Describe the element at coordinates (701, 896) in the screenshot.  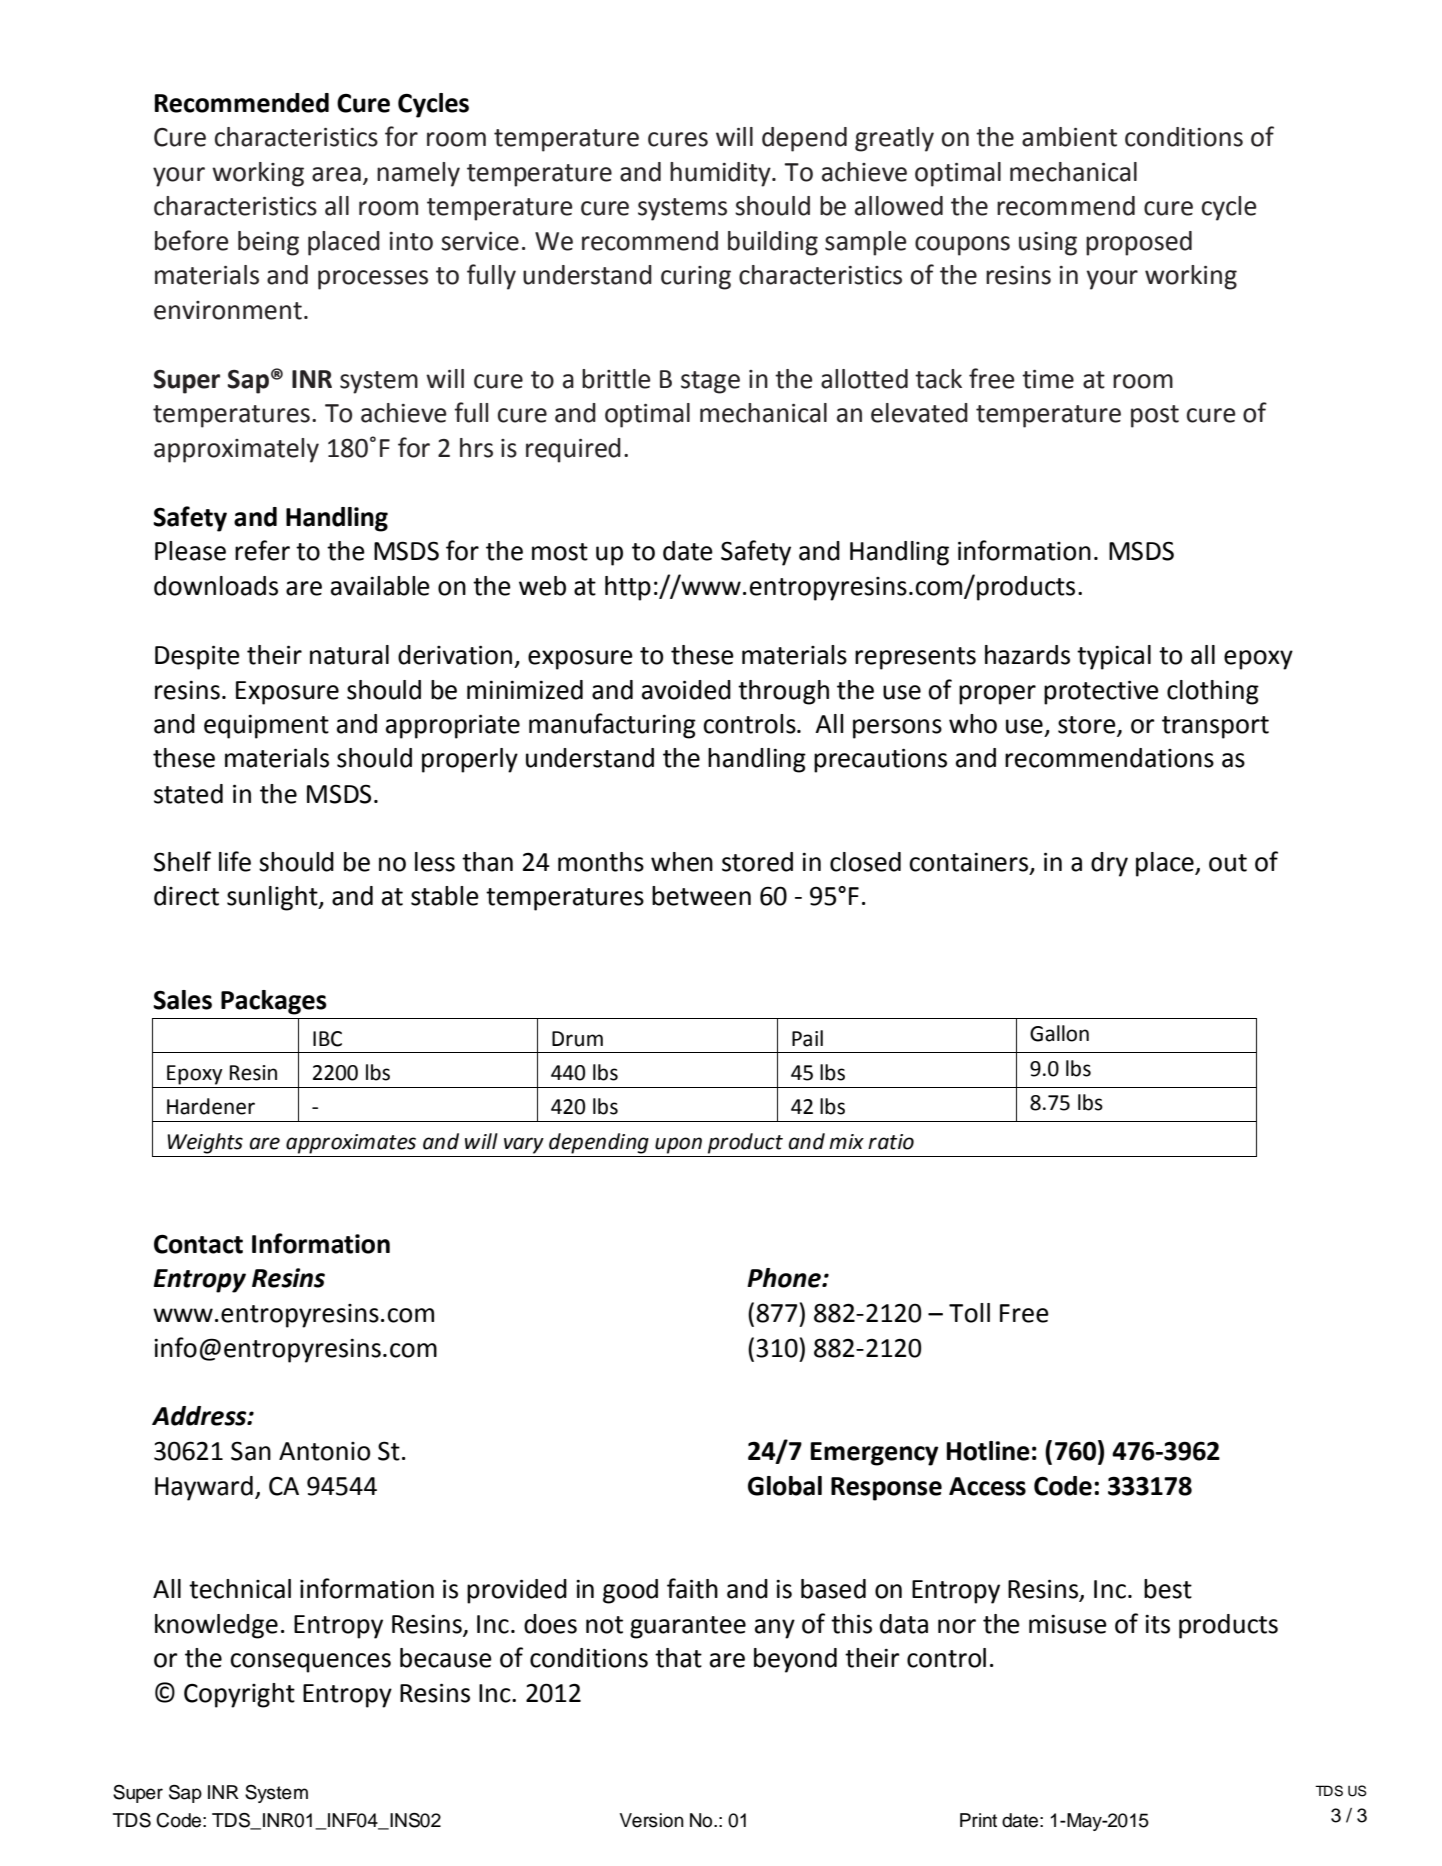
I see `between` at that location.
